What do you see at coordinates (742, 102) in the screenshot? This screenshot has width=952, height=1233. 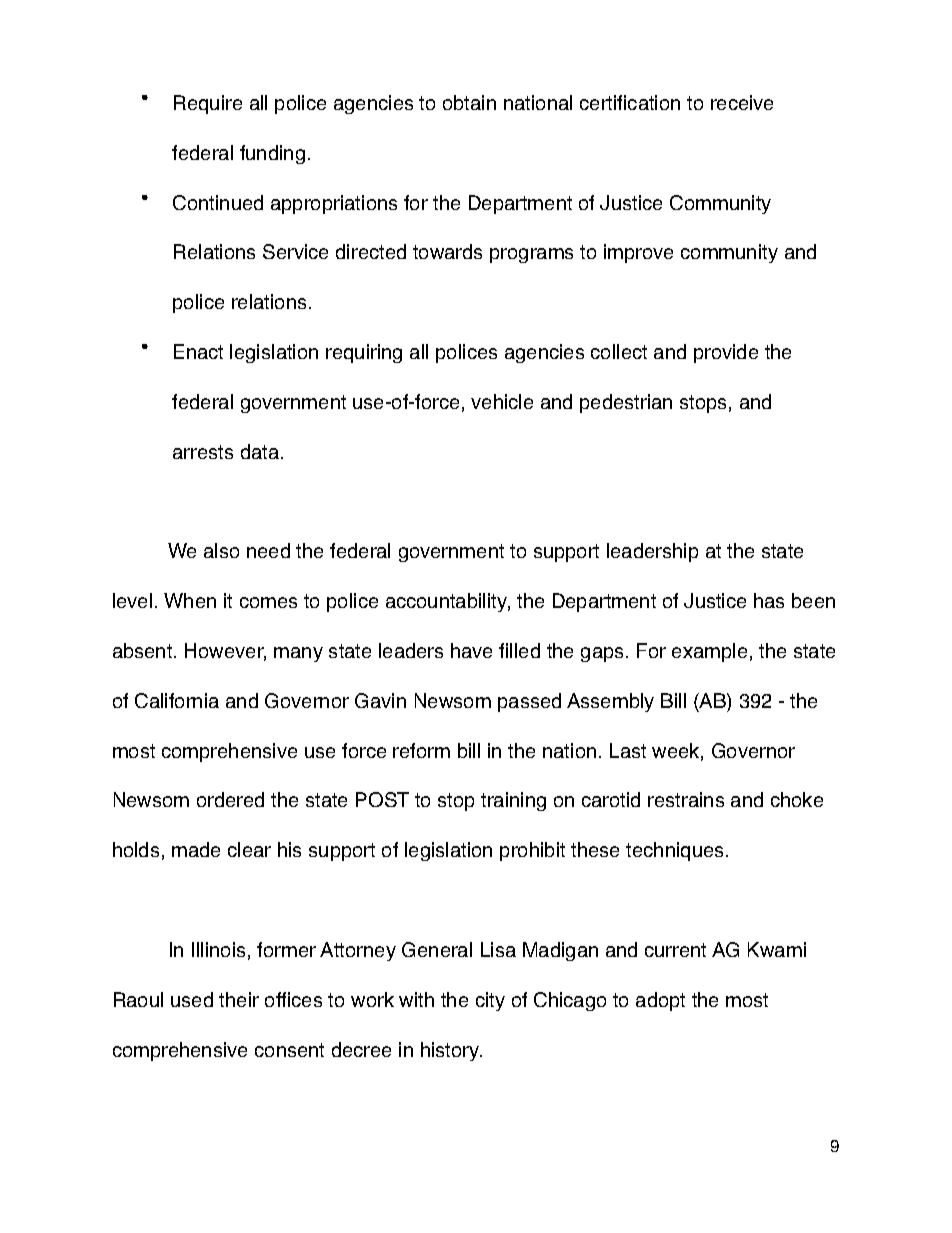 I see `receive` at bounding box center [742, 102].
